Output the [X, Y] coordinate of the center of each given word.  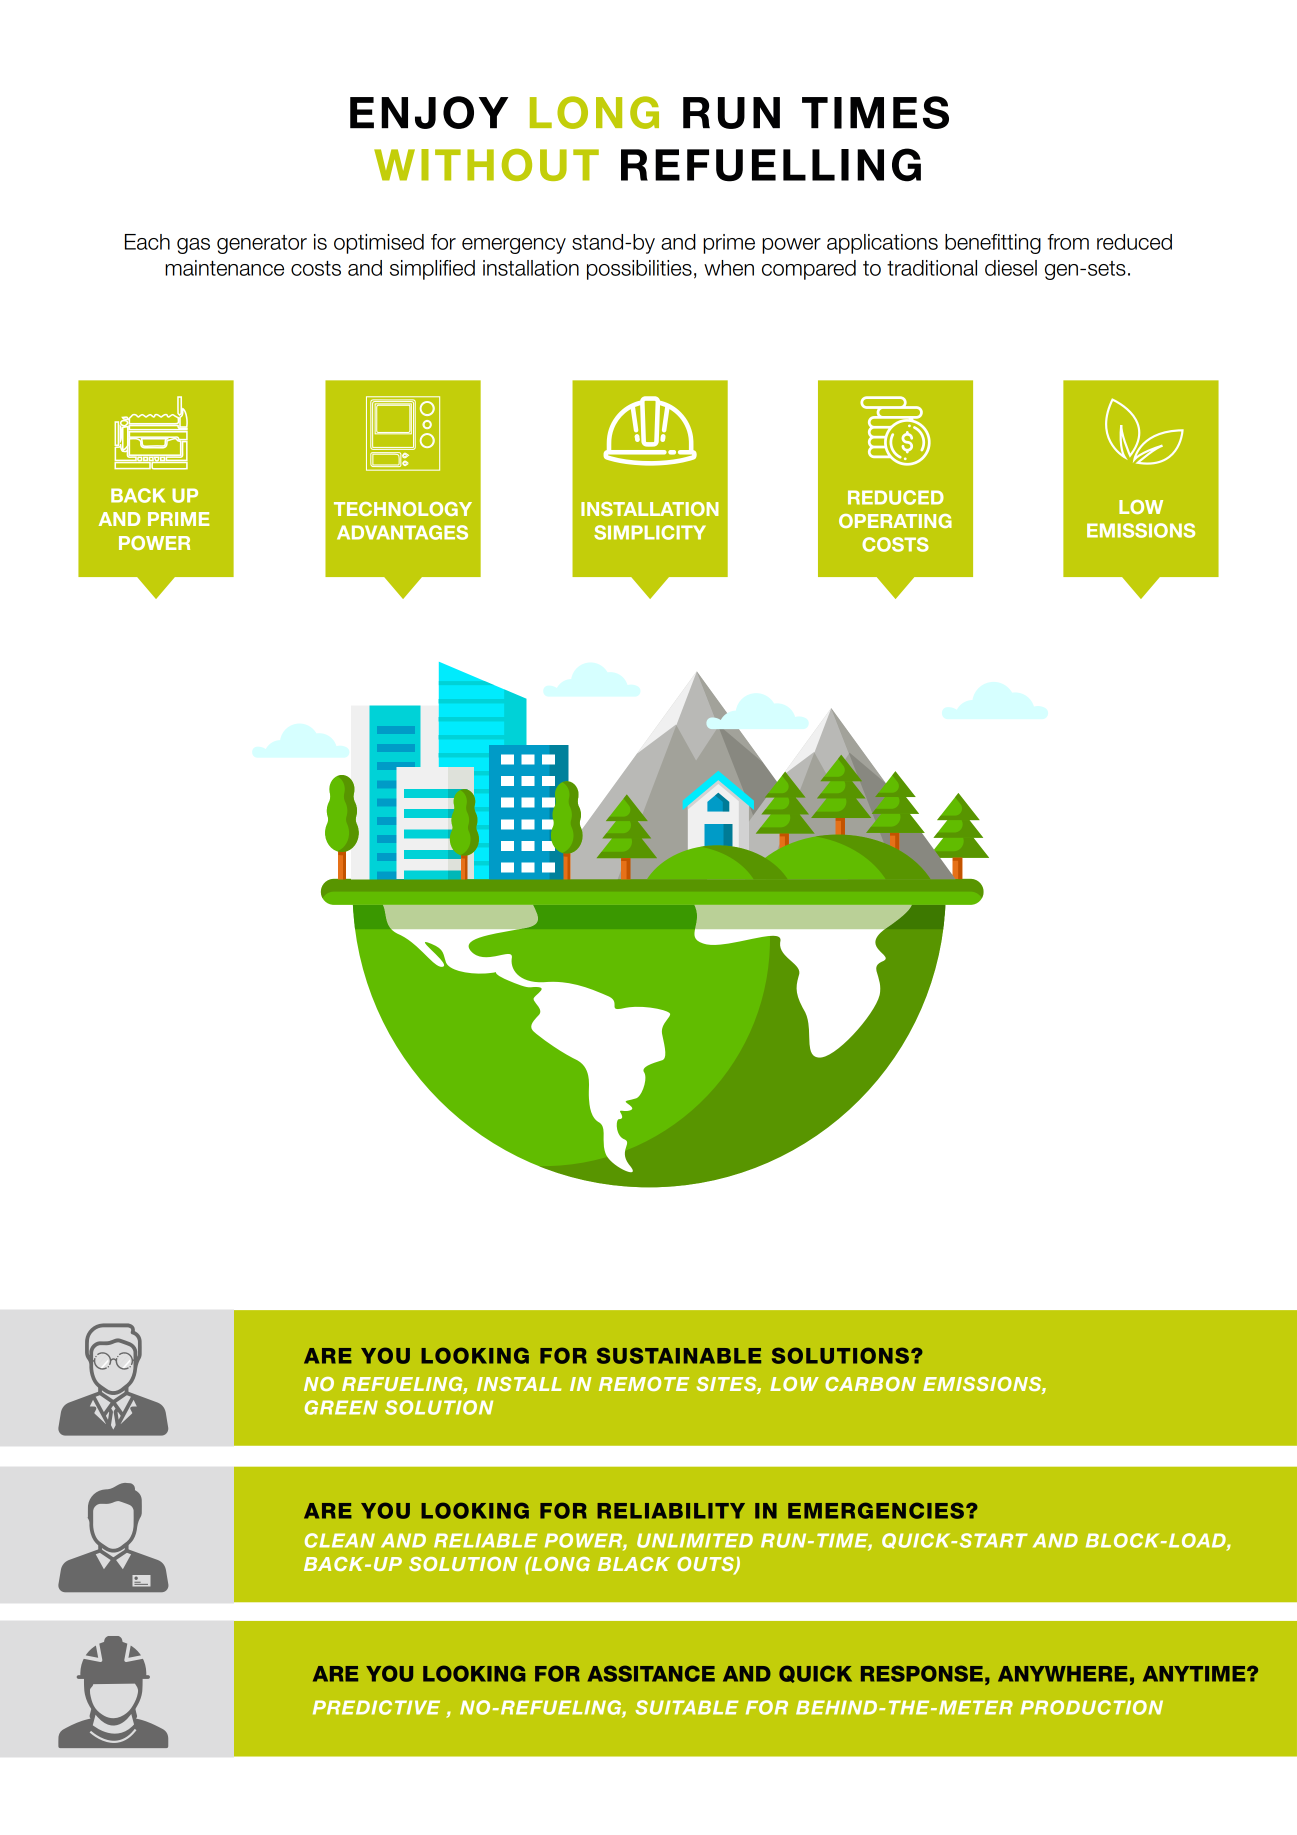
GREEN [341, 1407]
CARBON [870, 1384]
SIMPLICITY [650, 532]
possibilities [639, 270]
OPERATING [895, 521]
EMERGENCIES [876, 1510]
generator [262, 244]
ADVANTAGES [402, 532]
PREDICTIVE [376, 1707]
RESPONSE [922, 1673]
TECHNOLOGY [403, 509]
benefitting [993, 244]
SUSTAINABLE [679, 1355]
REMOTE [644, 1384]
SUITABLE [687, 1707]
